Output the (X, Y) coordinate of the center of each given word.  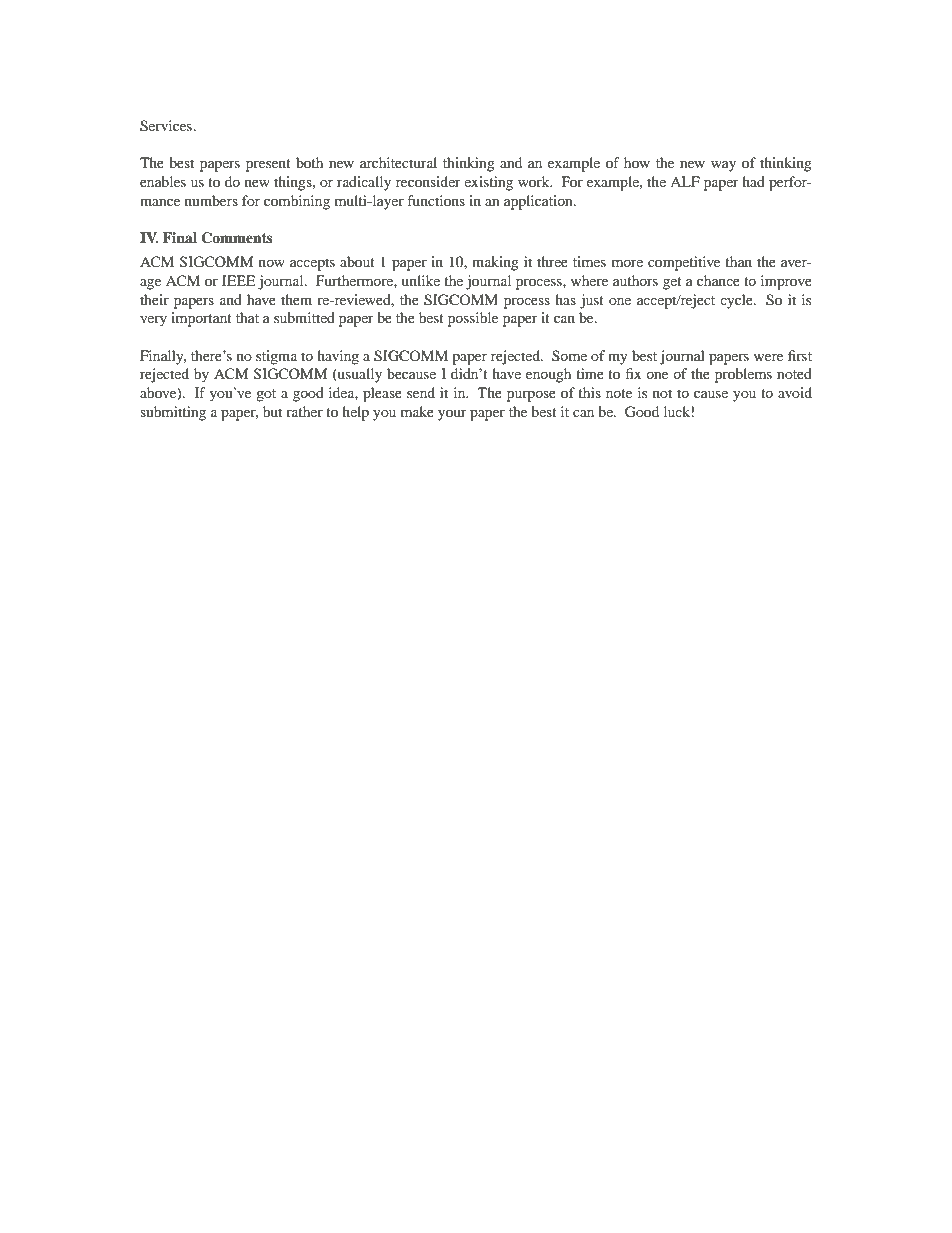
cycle (737, 301)
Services (167, 126)
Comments (237, 238)
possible (473, 319)
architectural (398, 162)
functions (436, 200)
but (272, 411)
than (738, 261)
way (723, 166)
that (247, 317)
